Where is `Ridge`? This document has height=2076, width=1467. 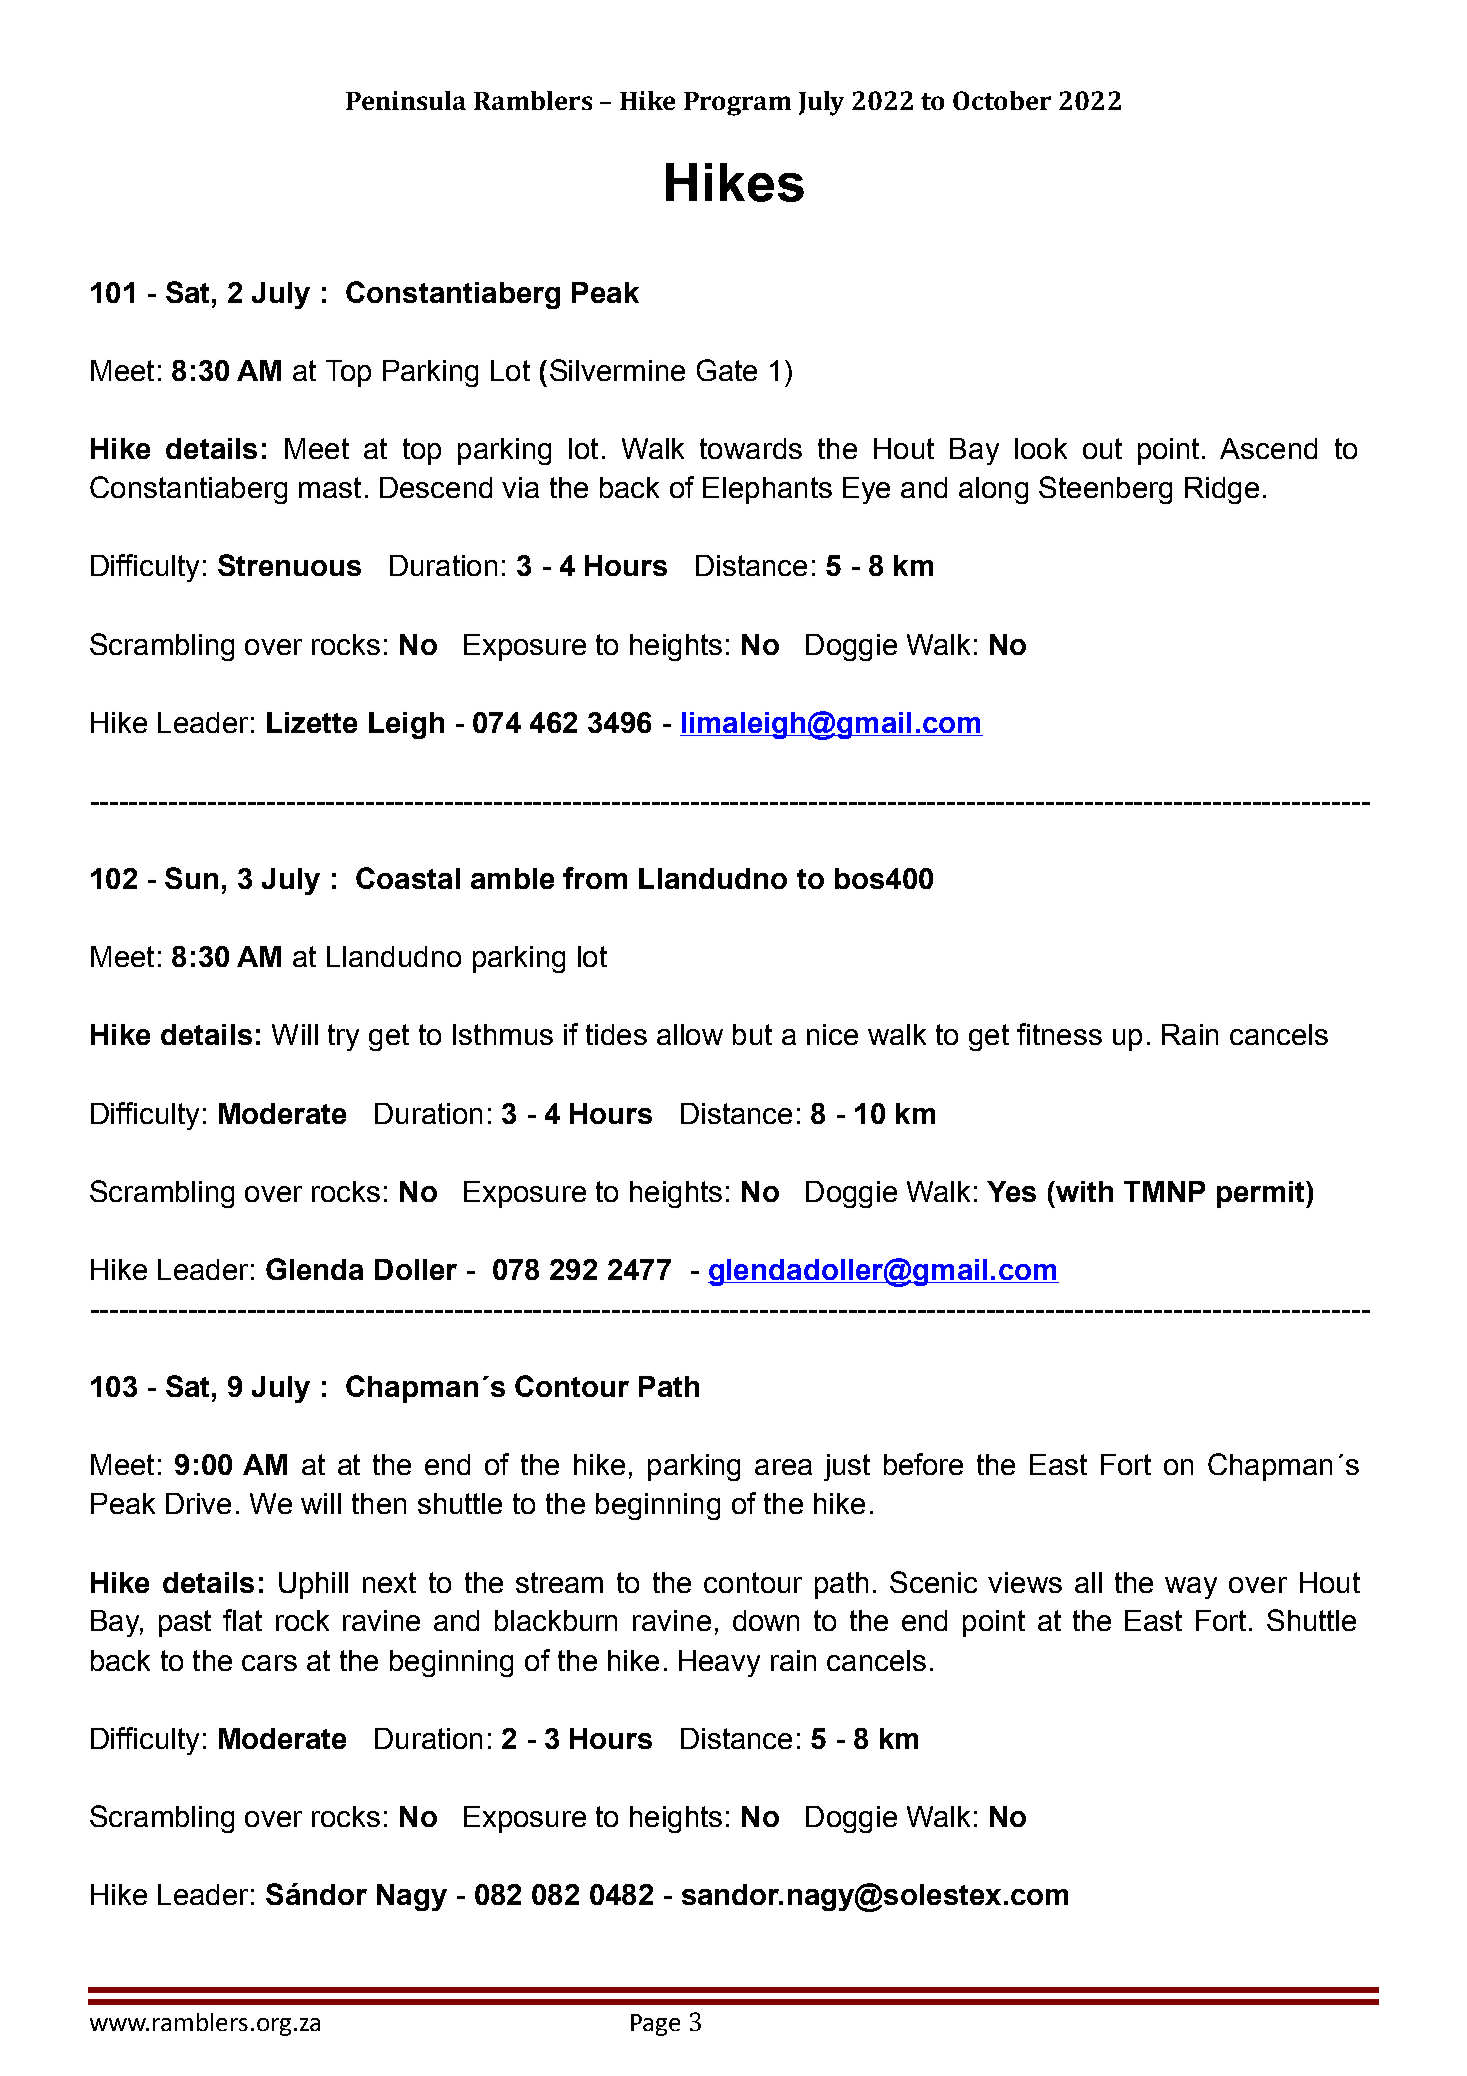 Ridge is located at coordinates (1222, 490).
